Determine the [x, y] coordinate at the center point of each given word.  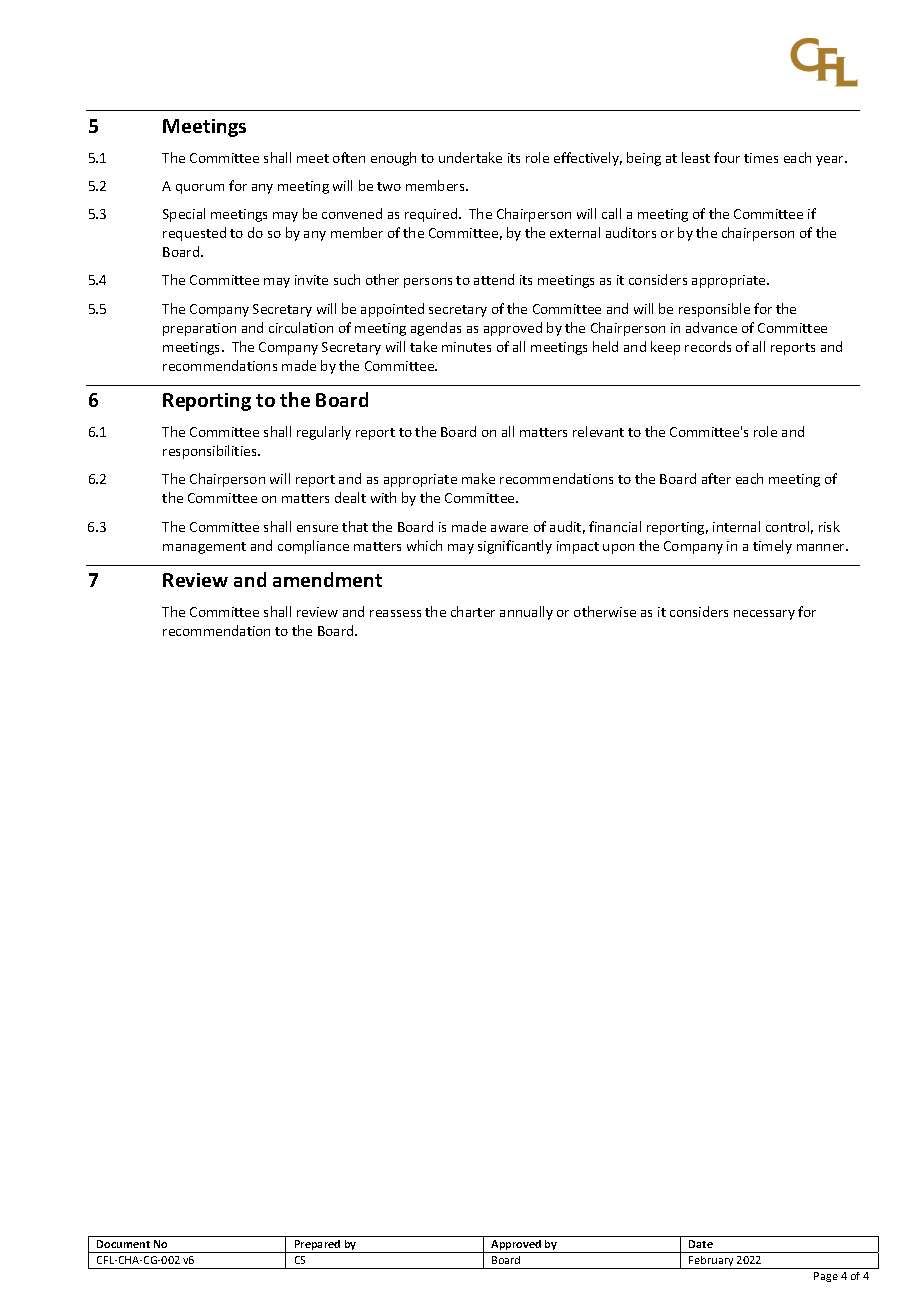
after [716, 478]
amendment [327, 579]
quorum [200, 189]
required [432, 215]
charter [473, 611]
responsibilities [211, 452]
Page [826, 1277]
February [712, 1262]
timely [772, 547]
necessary [764, 615]
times [761, 158]
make [478, 478]
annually [526, 613]
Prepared [318, 1246]
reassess [395, 613]
